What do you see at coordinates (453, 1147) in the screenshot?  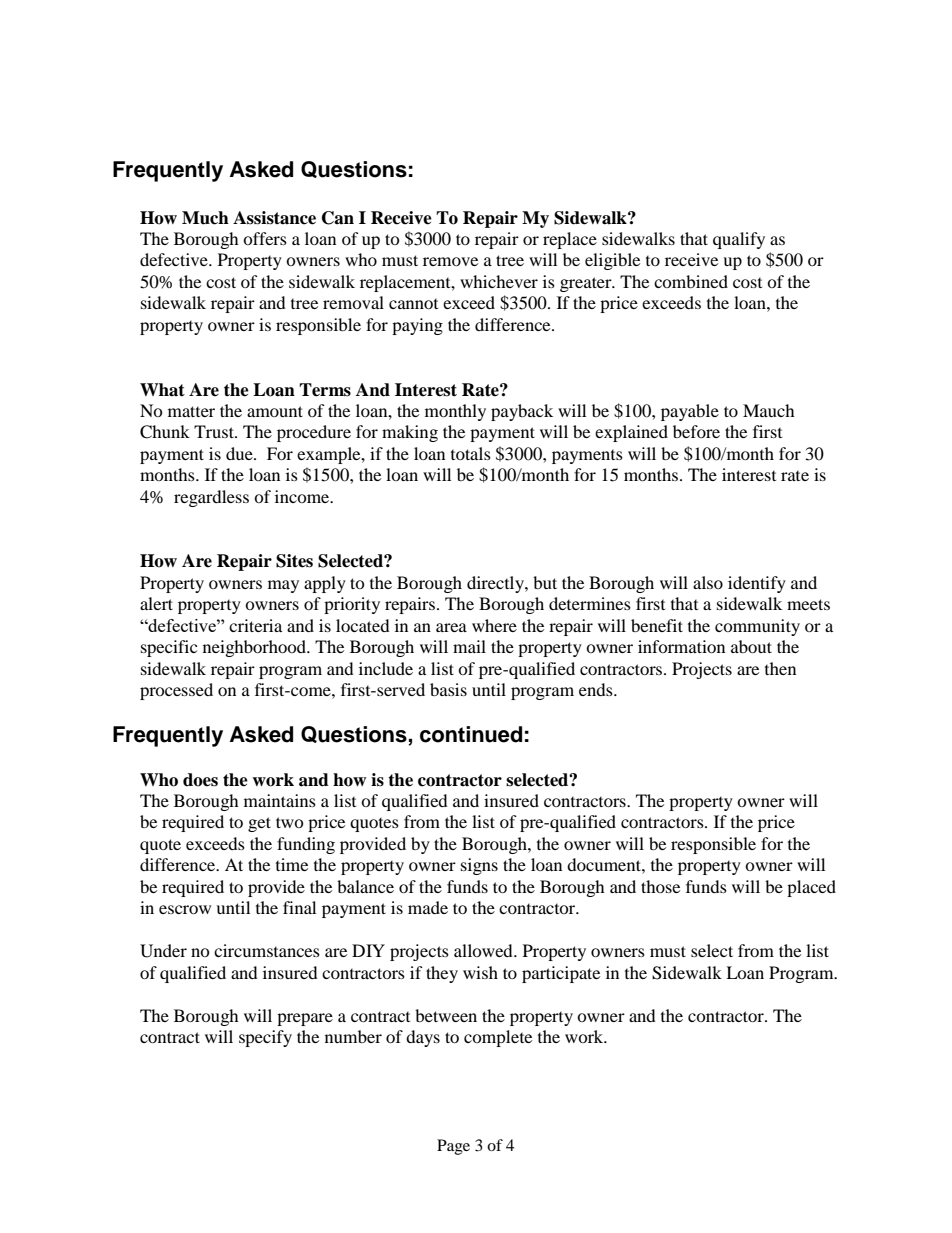 I see `Page` at bounding box center [453, 1147].
